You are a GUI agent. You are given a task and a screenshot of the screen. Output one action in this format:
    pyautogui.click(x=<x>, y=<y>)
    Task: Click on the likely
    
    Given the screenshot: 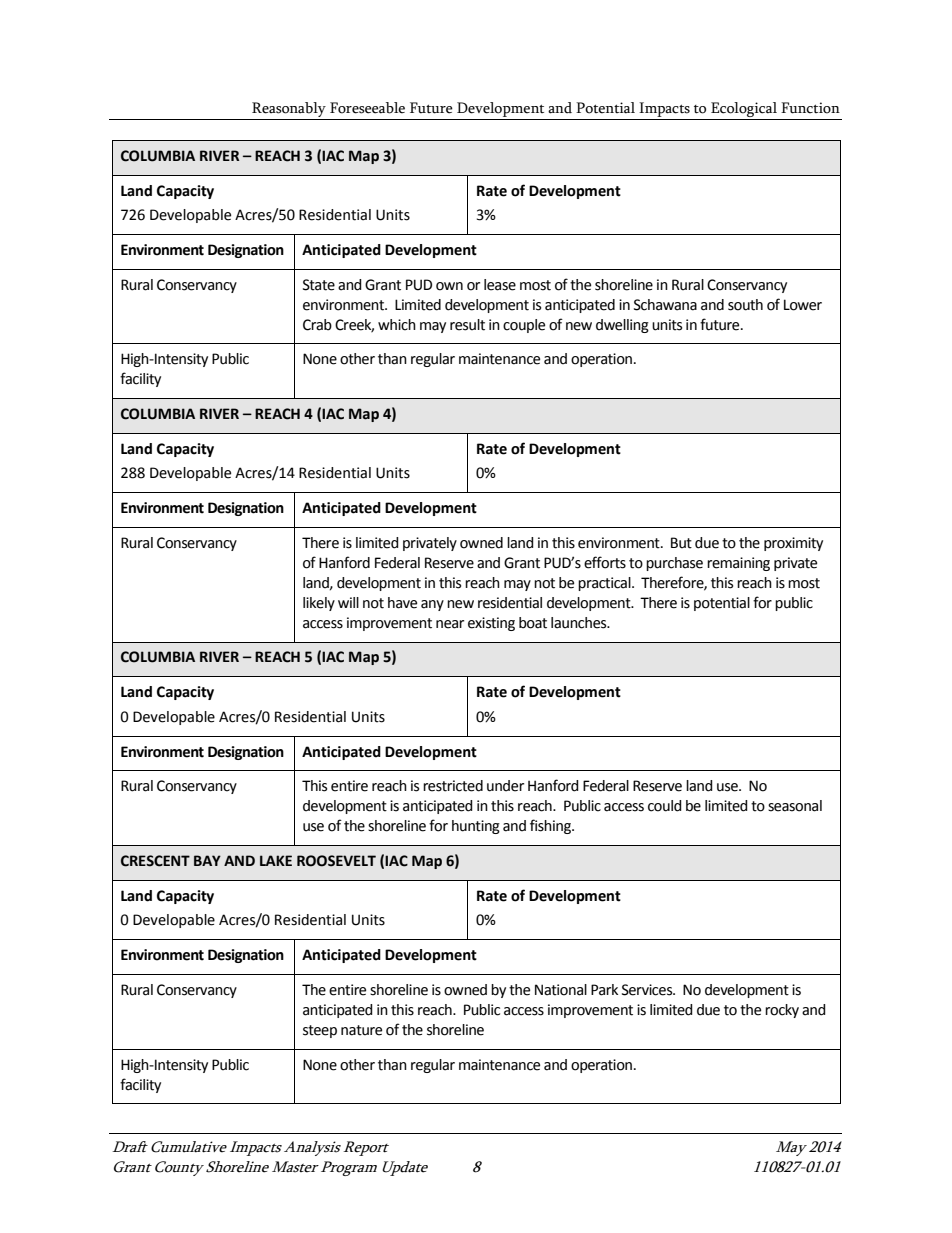 What is the action you would take?
    pyautogui.click(x=319, y=604)
